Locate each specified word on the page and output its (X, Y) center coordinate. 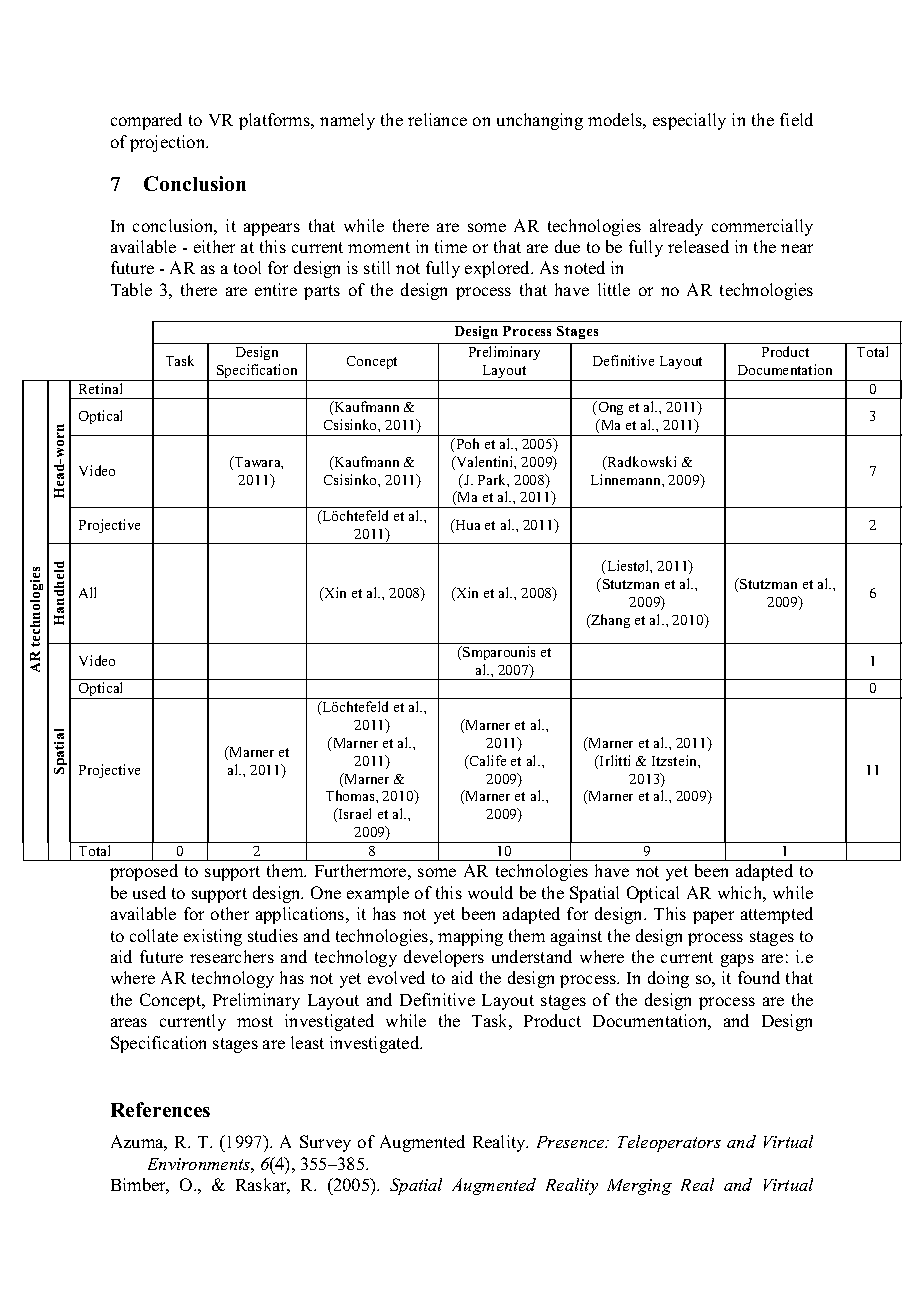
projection (169, 143)
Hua (466, 526)
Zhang (609, 621)
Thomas (351, 795)
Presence (572, 1142)
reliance (437, 119)
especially (689, 121)
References (160, 1109)
